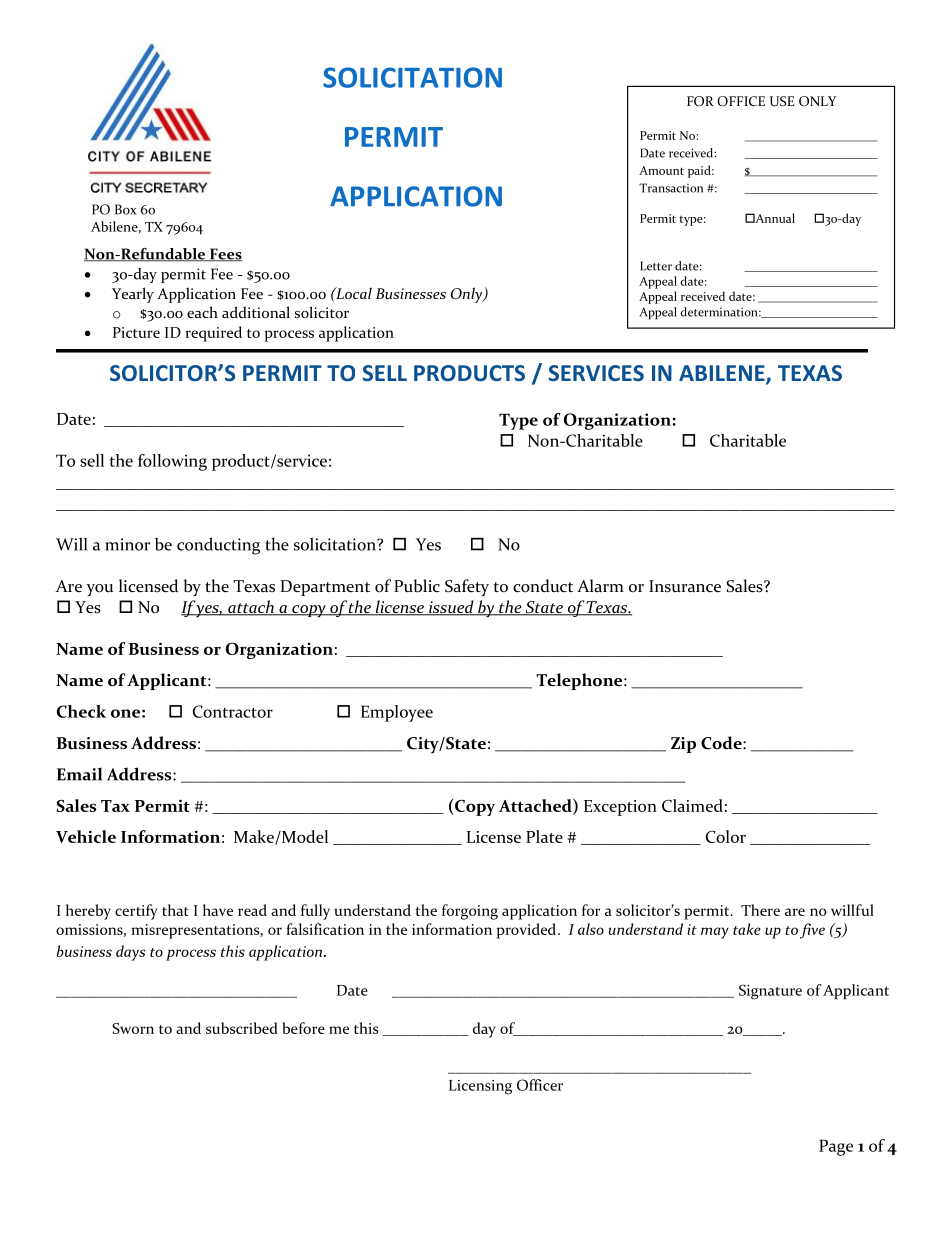  Describe the element at coordinates (451, 608) in the image. I see `issued` at that location.
